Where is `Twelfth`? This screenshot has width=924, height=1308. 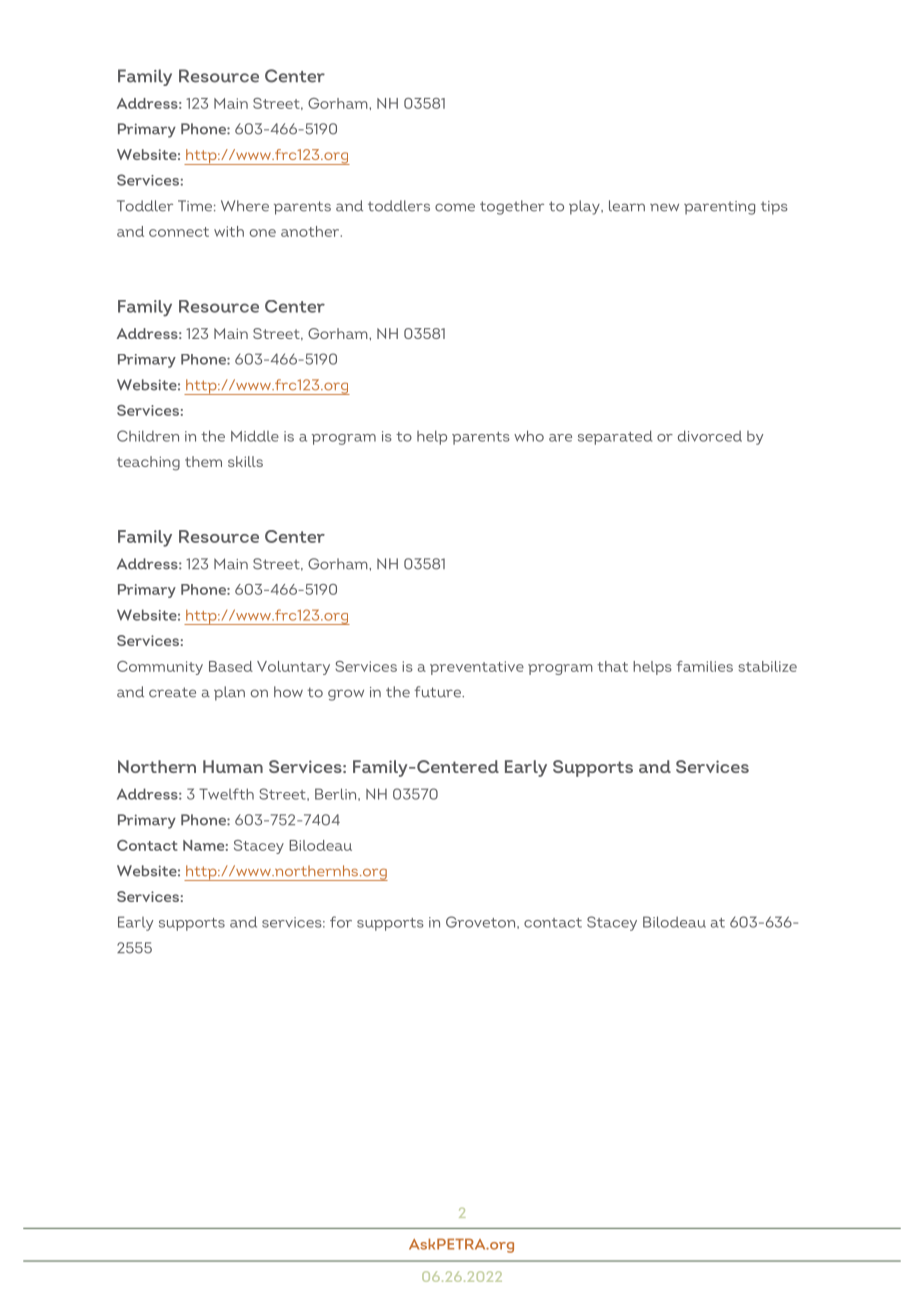
Twelfth is located at coordinates (226, 794).
